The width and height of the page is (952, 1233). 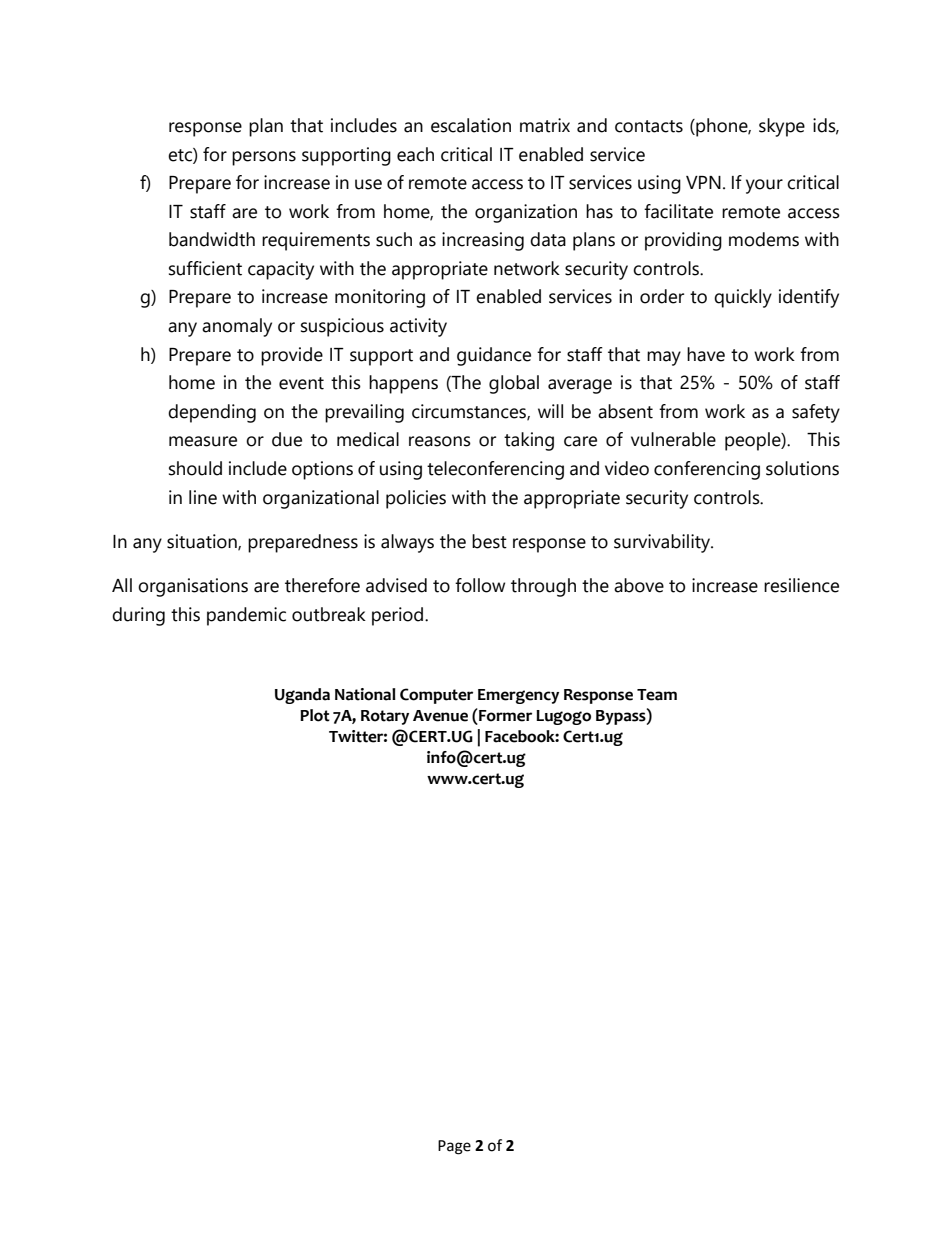 I want to click on etc, so click(x=181, y=155).
